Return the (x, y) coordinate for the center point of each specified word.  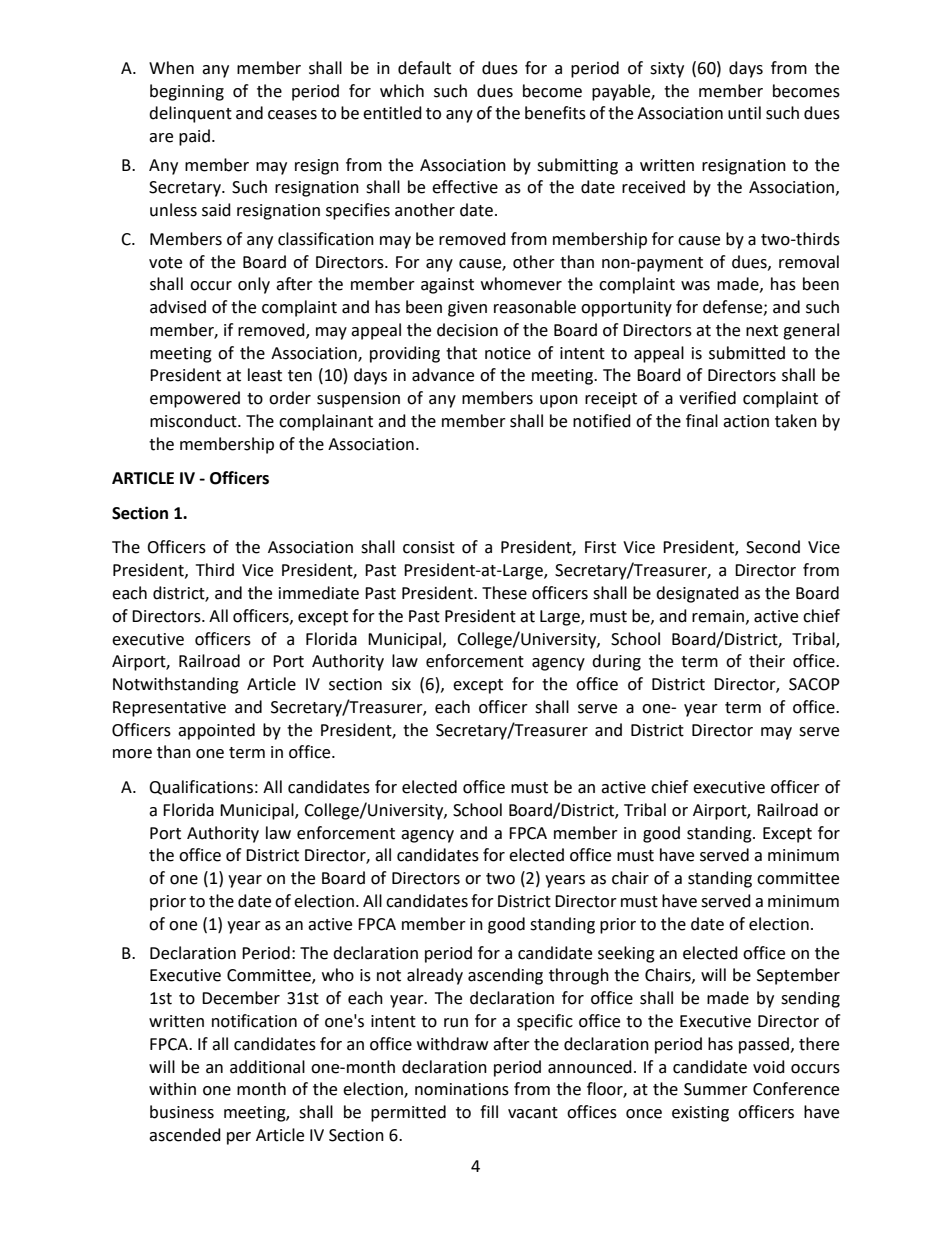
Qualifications (201, 787)
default (424, 68)
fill (489, 1111)
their (767, 661)
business (182, 1112)
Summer (716, 1089)
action (746, 421)
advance (443, 375)
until (744, 113)
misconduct (194, 421)
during (616, 662)
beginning (187, 92)
